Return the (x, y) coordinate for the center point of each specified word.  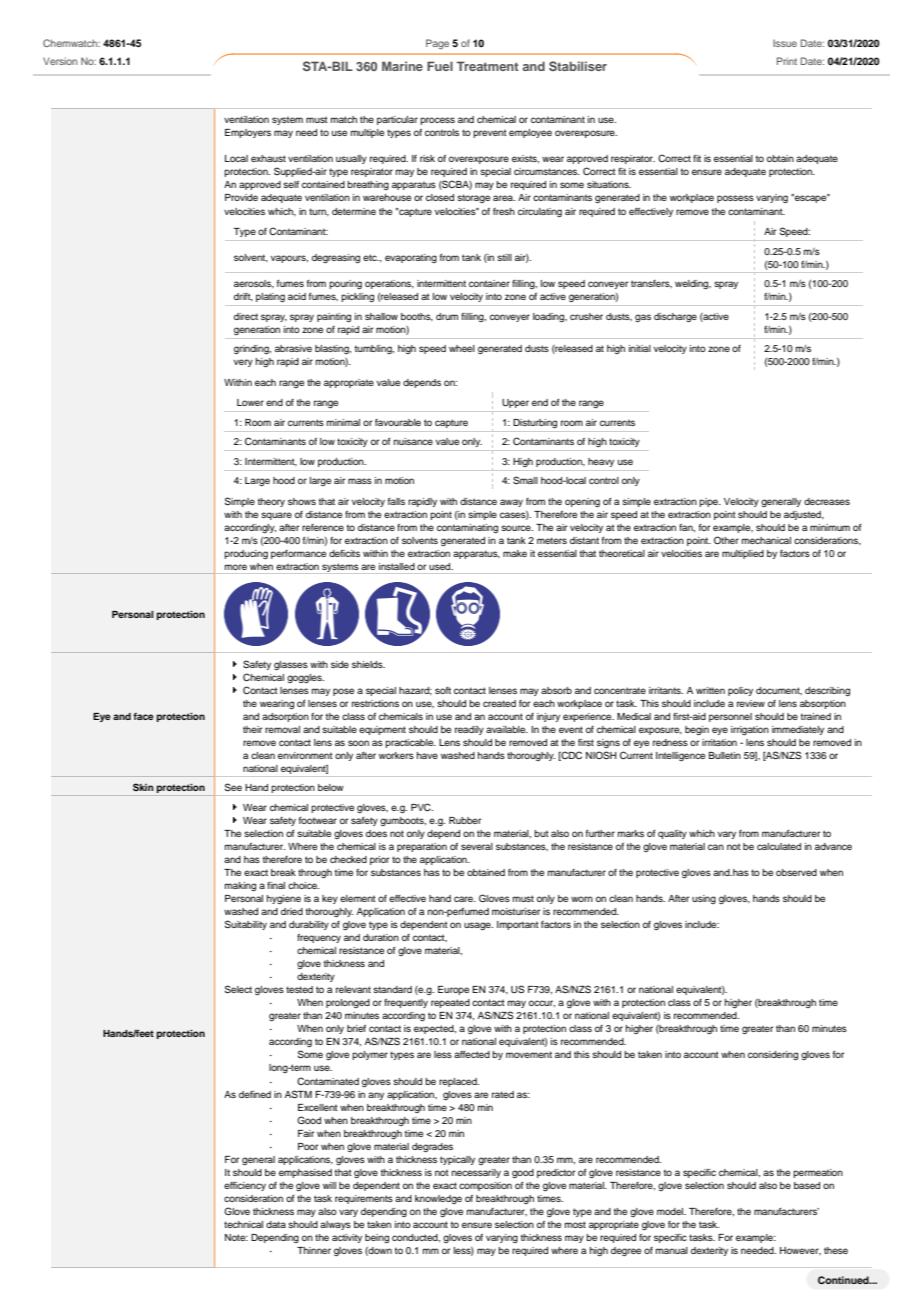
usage (478, 926)
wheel (462, 348)
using (704, 899)
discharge (675, 317)
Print (787, 61)
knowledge (438, 1199)
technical (243, 1224)
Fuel (440, 66)
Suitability (246, 925)
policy (740, 691)
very (243, 363)
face (143, 716)
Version (60, 61)
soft (443, 690)
